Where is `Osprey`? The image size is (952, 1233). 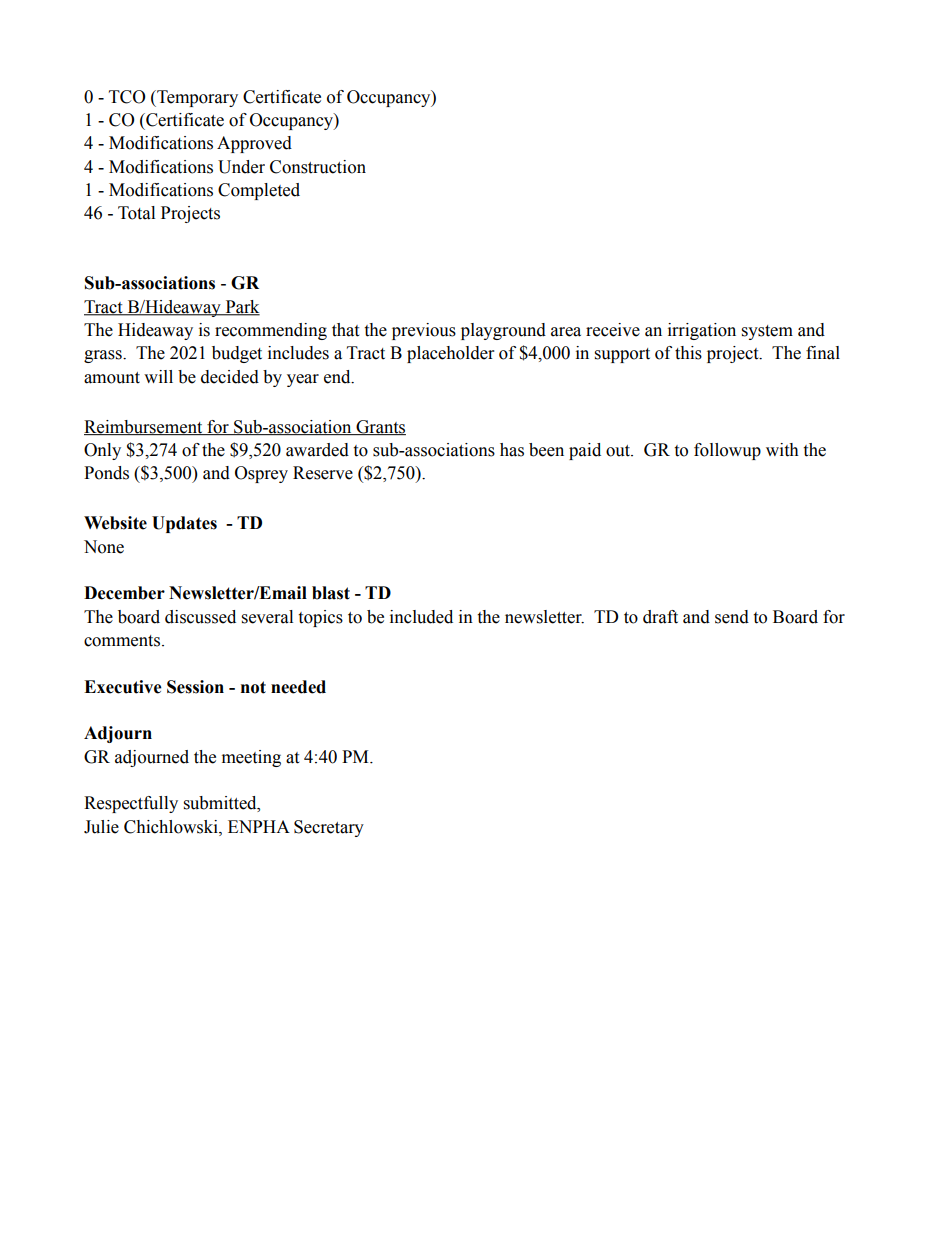 Osprey is located at coordinates (261, 474).
